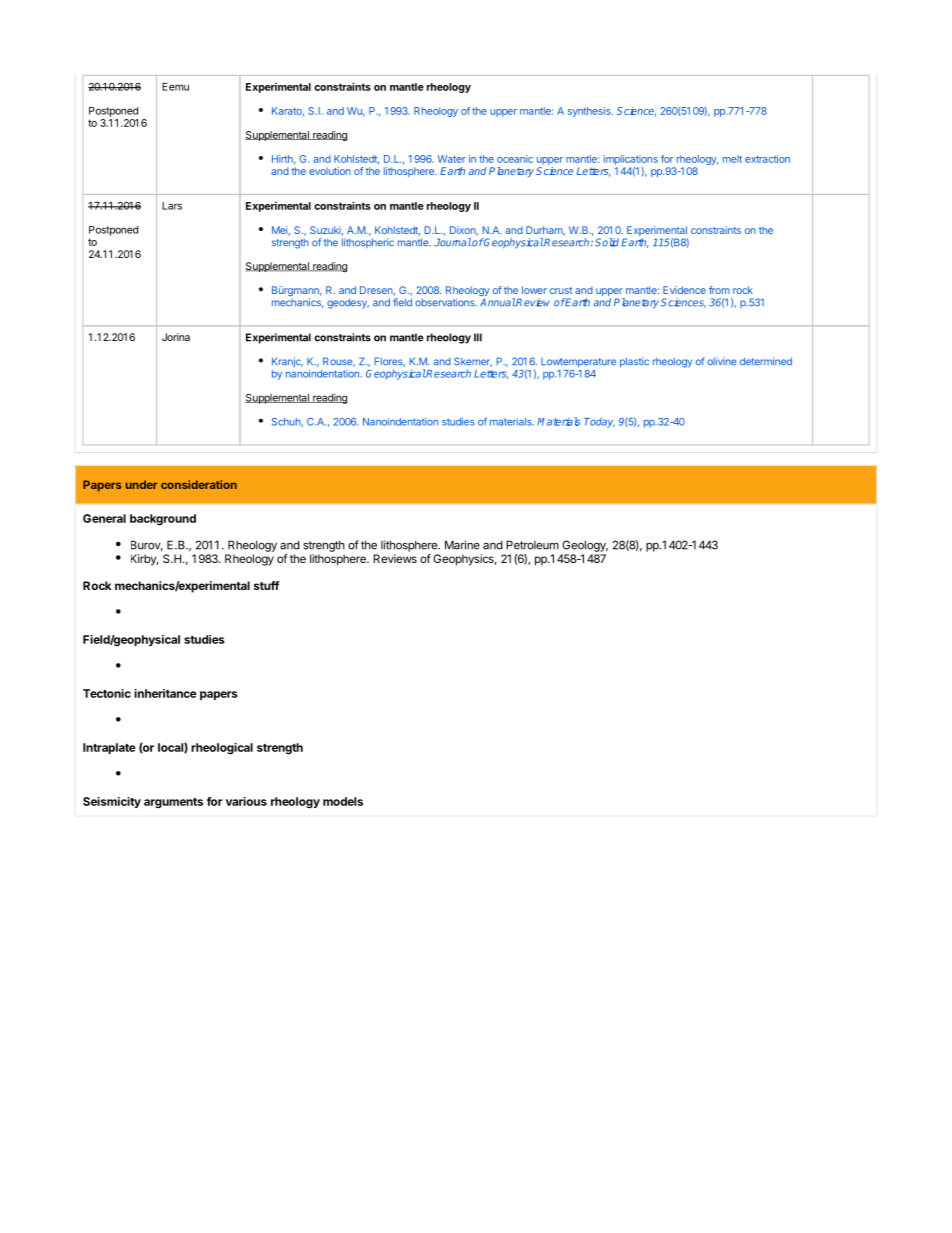  Describe the element at coordinates (462, 545) in the screenshot. I see `Marine` at that location.
